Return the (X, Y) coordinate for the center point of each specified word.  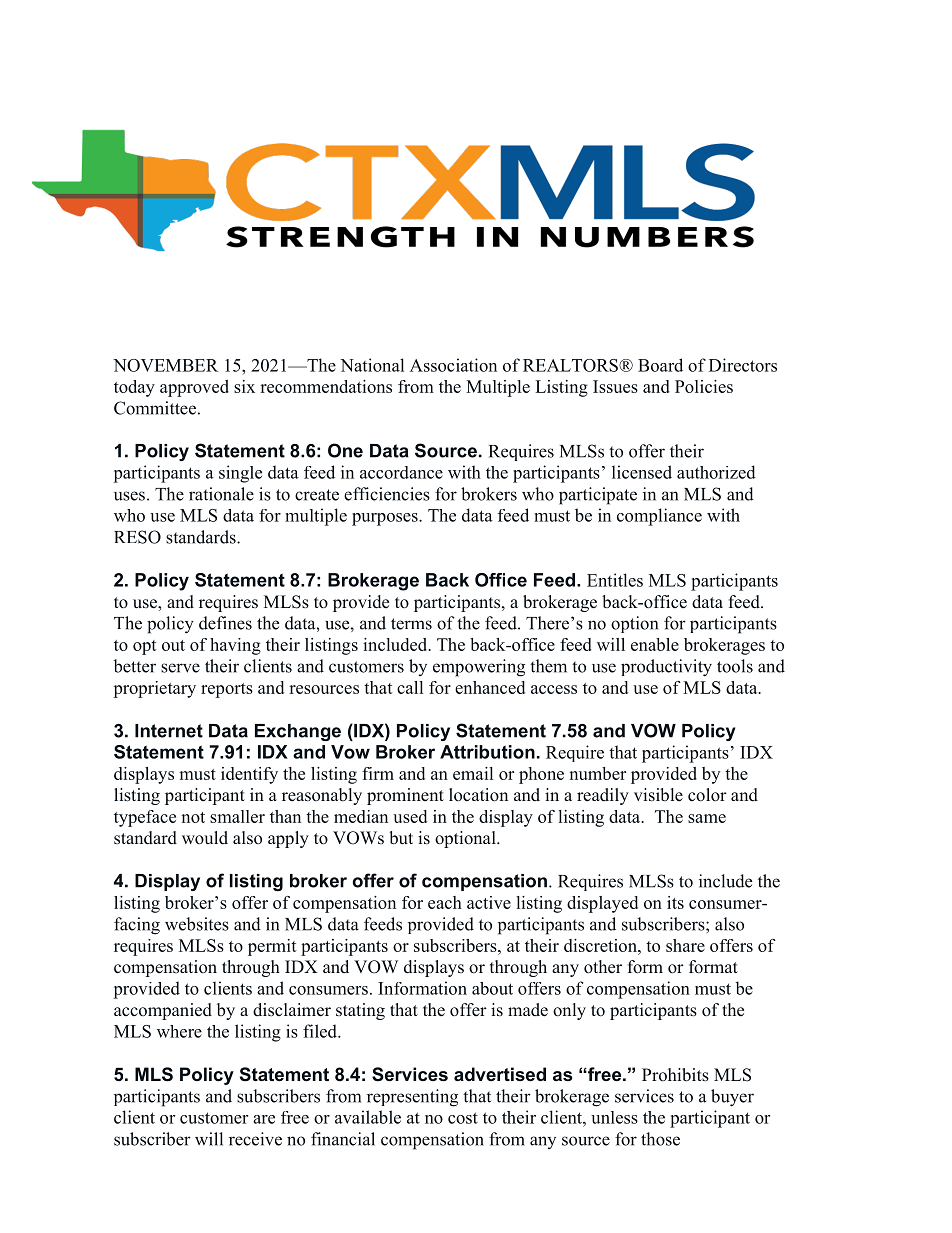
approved (194, 388)
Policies (704, 386)
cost (463, 1118)
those (660, 1139)
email (473, 773)
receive (255, 1139)
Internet (169, 731)
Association (453, 365)
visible (658, 795)
